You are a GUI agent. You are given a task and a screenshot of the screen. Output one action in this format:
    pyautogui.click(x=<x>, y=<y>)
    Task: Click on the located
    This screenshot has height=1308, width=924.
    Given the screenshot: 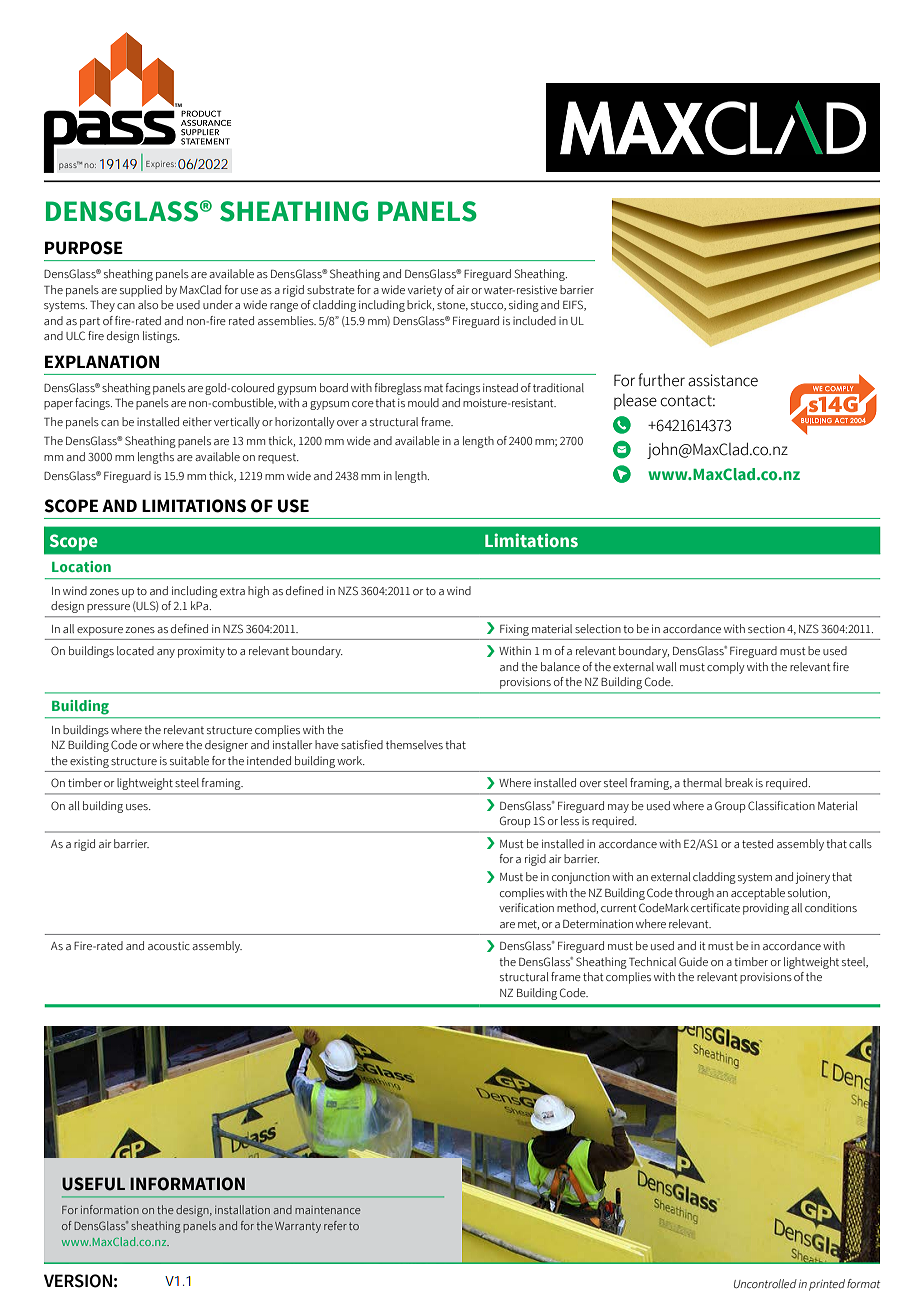 What is the action you would take?
    pyautogui.click(x=135, y=650)
